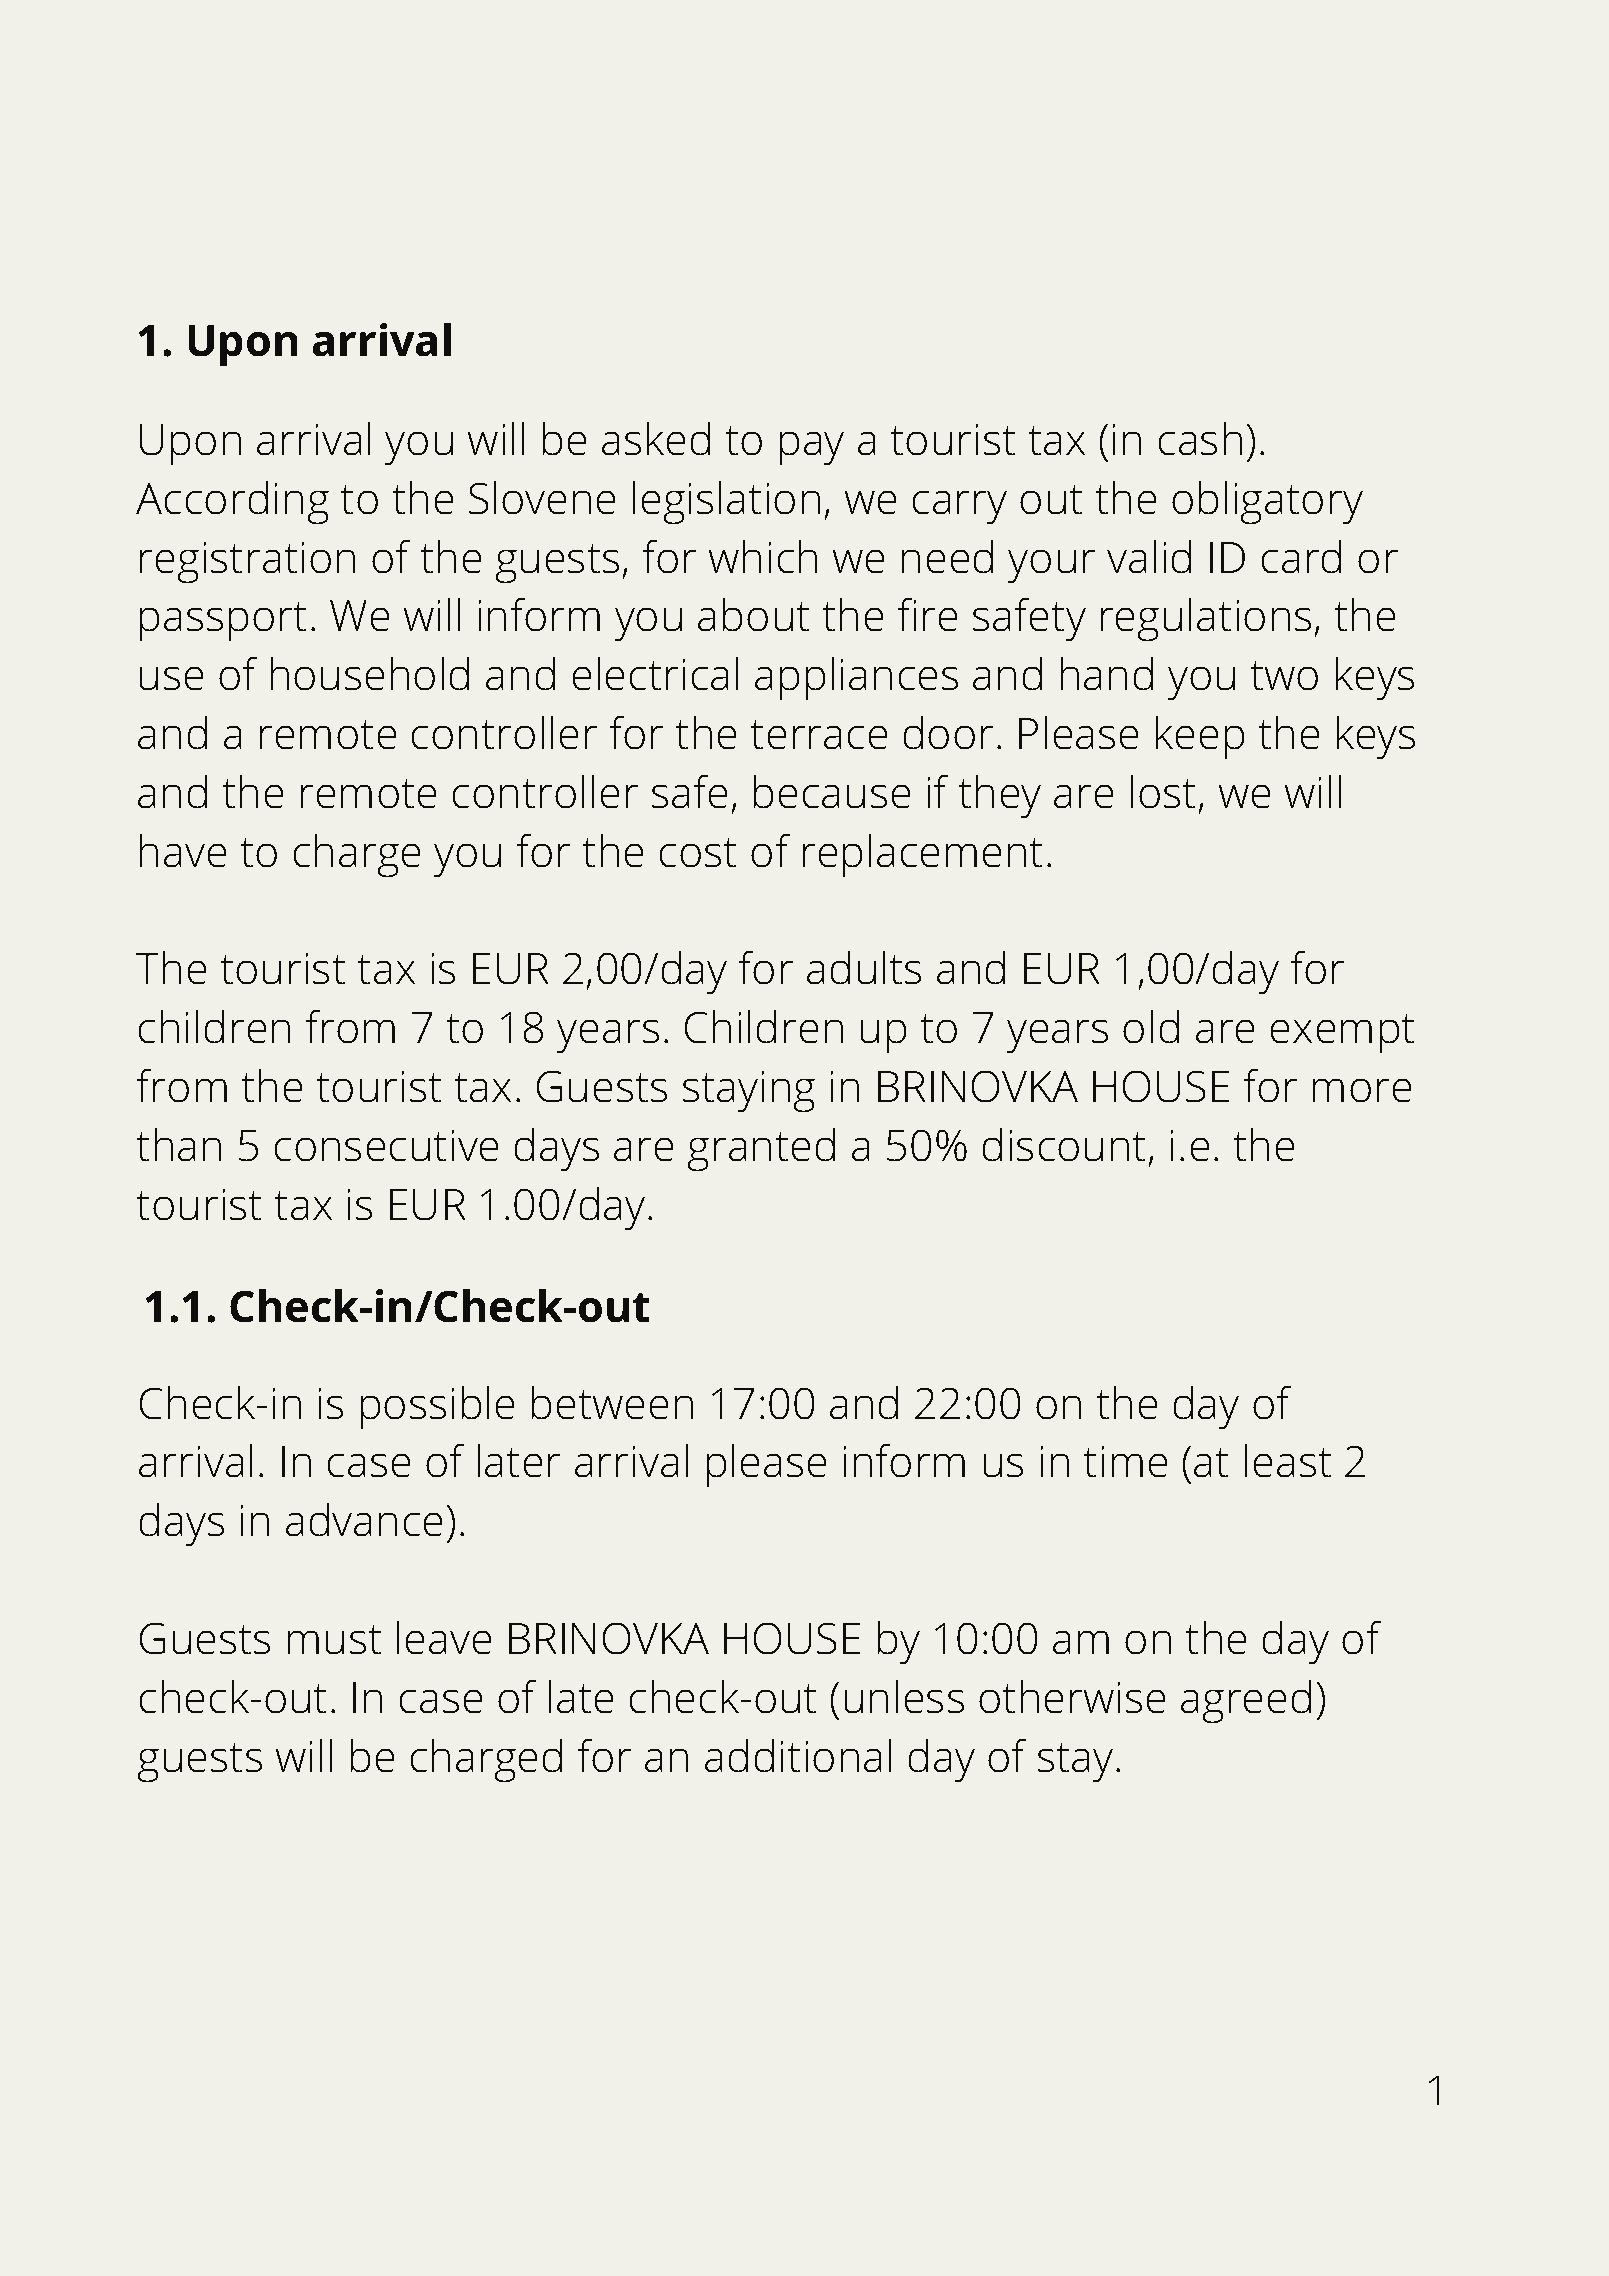 Image resolution: width=1609 pixels, height=2276 pixels. Describe the element at coordinates (1246, 1702) in the screenshot. I see `agreed` at that location.
